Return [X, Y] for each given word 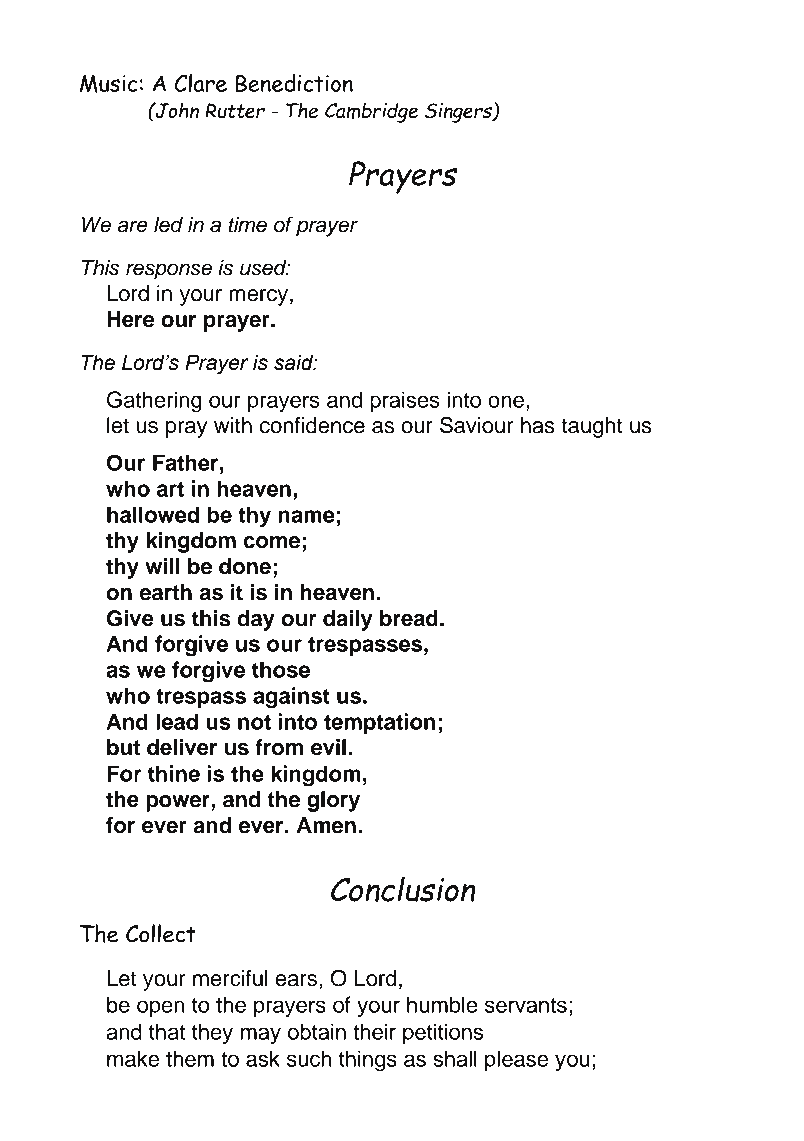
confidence [312, 425]
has [538, 425]
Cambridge [371, 112]
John [176, 110]
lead [177, 721]
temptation [379, 723]
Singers [459, 113]
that [167, 1031]
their [374, 1031]
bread [409, 618]
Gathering [154, 402]
